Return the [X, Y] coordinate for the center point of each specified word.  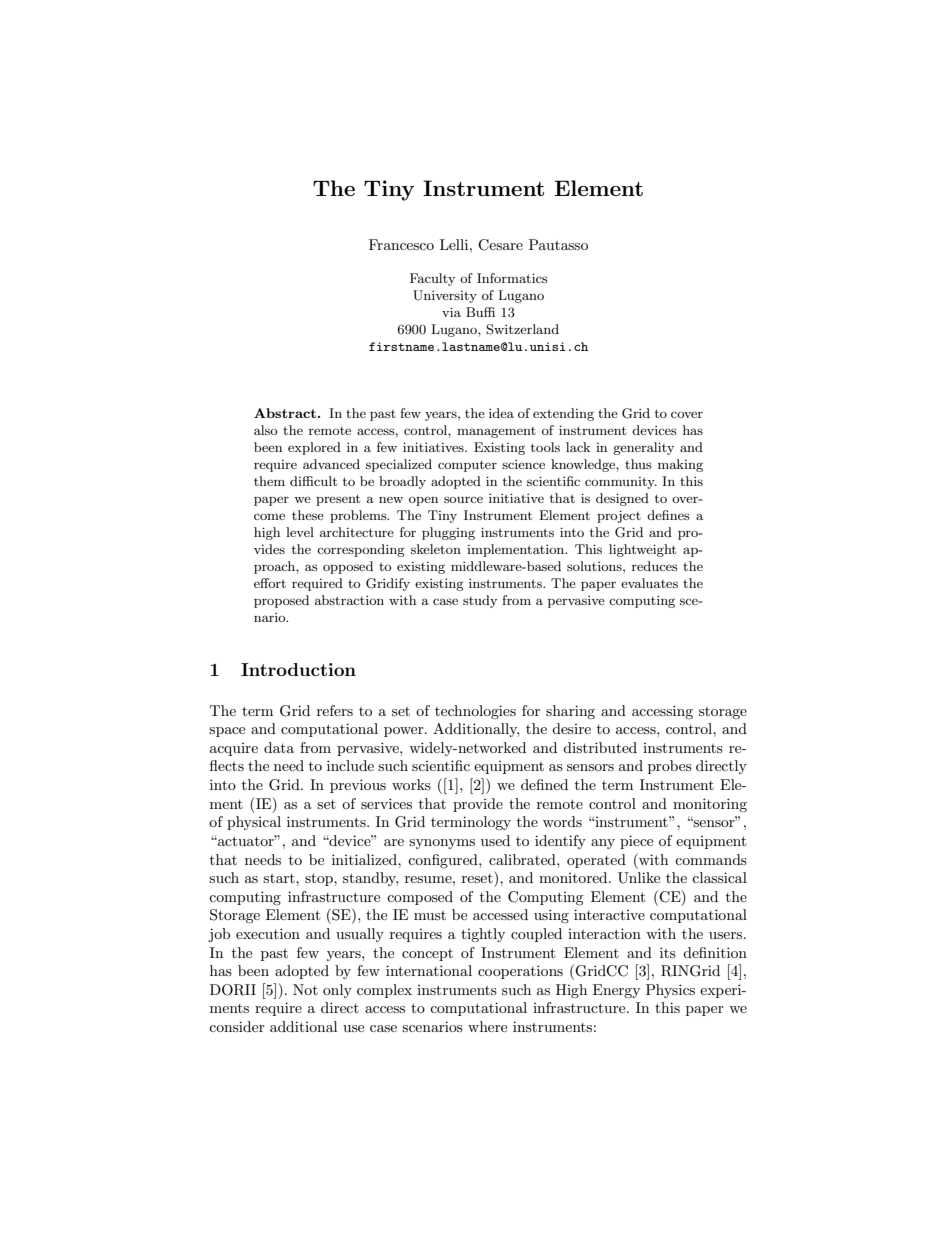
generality [643, 448]
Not [305, 989]
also [265, 430]
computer [467, 466]
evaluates [649, 583]
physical [254, 823]
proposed [281, 601]
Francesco [401, 244]
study [480, 601]
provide [478, 805]
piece [636, 842]
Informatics [512, 278]
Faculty [432, 279]
